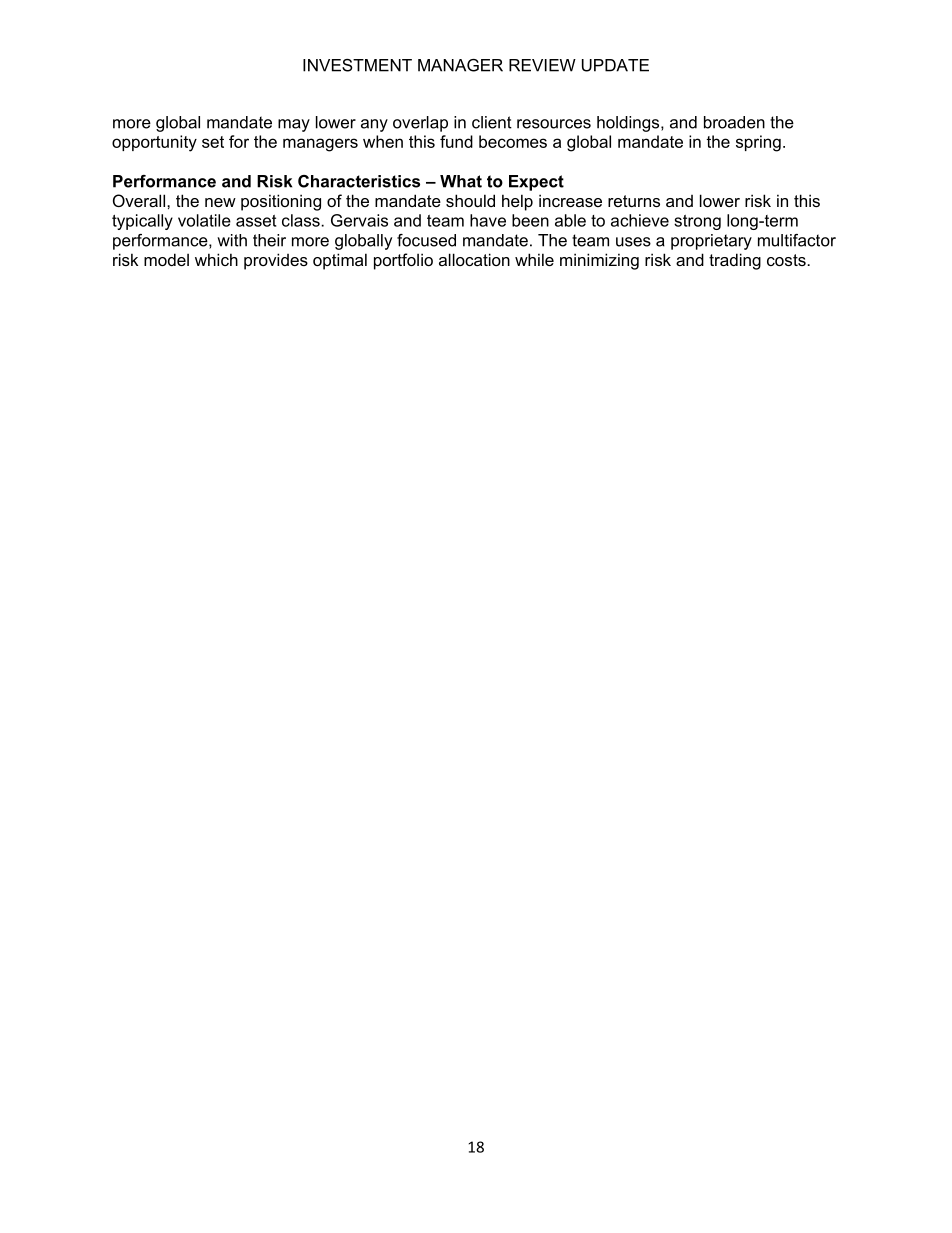 Image resolution: width=952 pixels, height=1233 pixels. What do you see at coordinates (474, 259) in the screenshot?
I see `allocation` at bounding box center [474, 259].
